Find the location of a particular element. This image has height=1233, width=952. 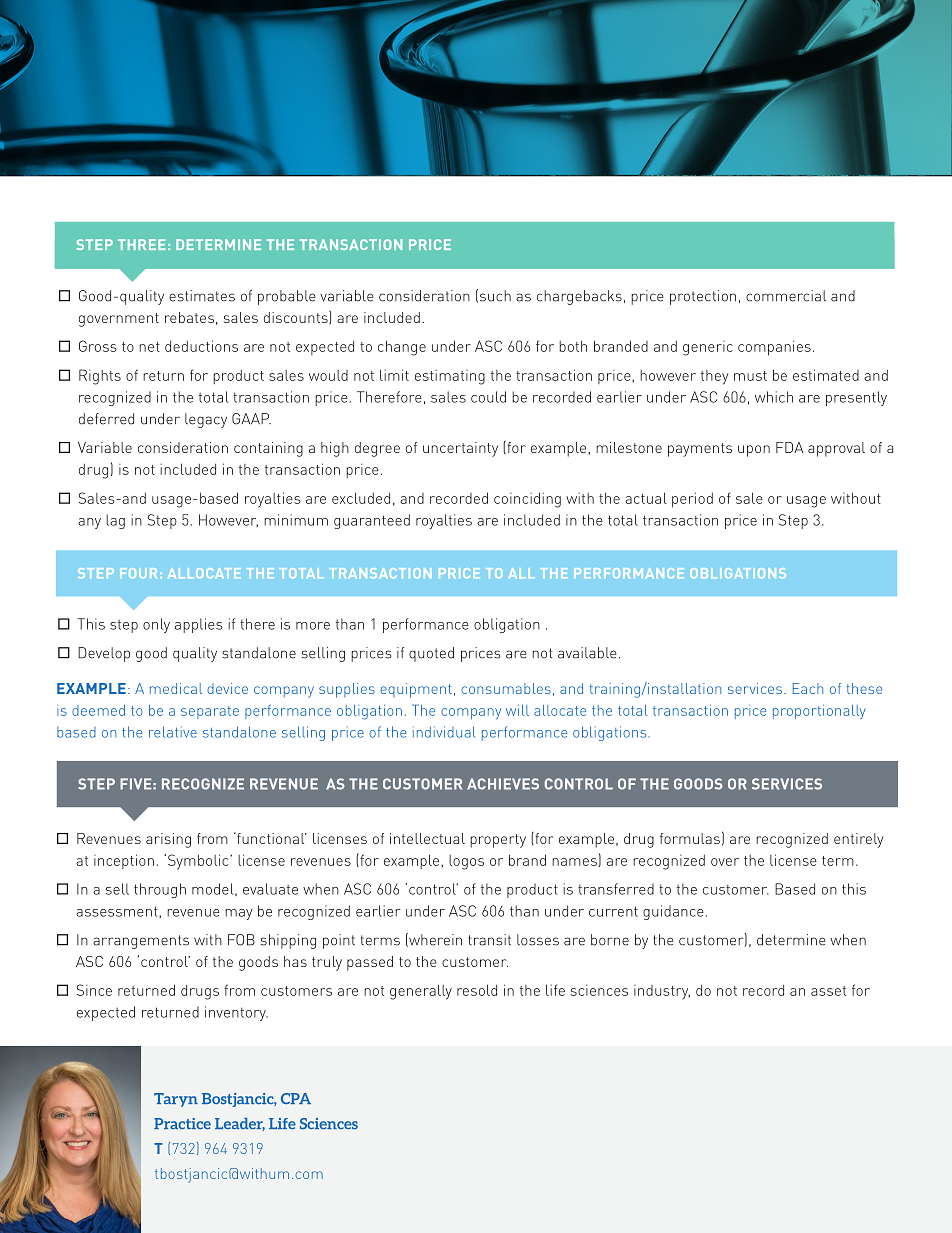

guidance is located at coordinates (673, 912).
